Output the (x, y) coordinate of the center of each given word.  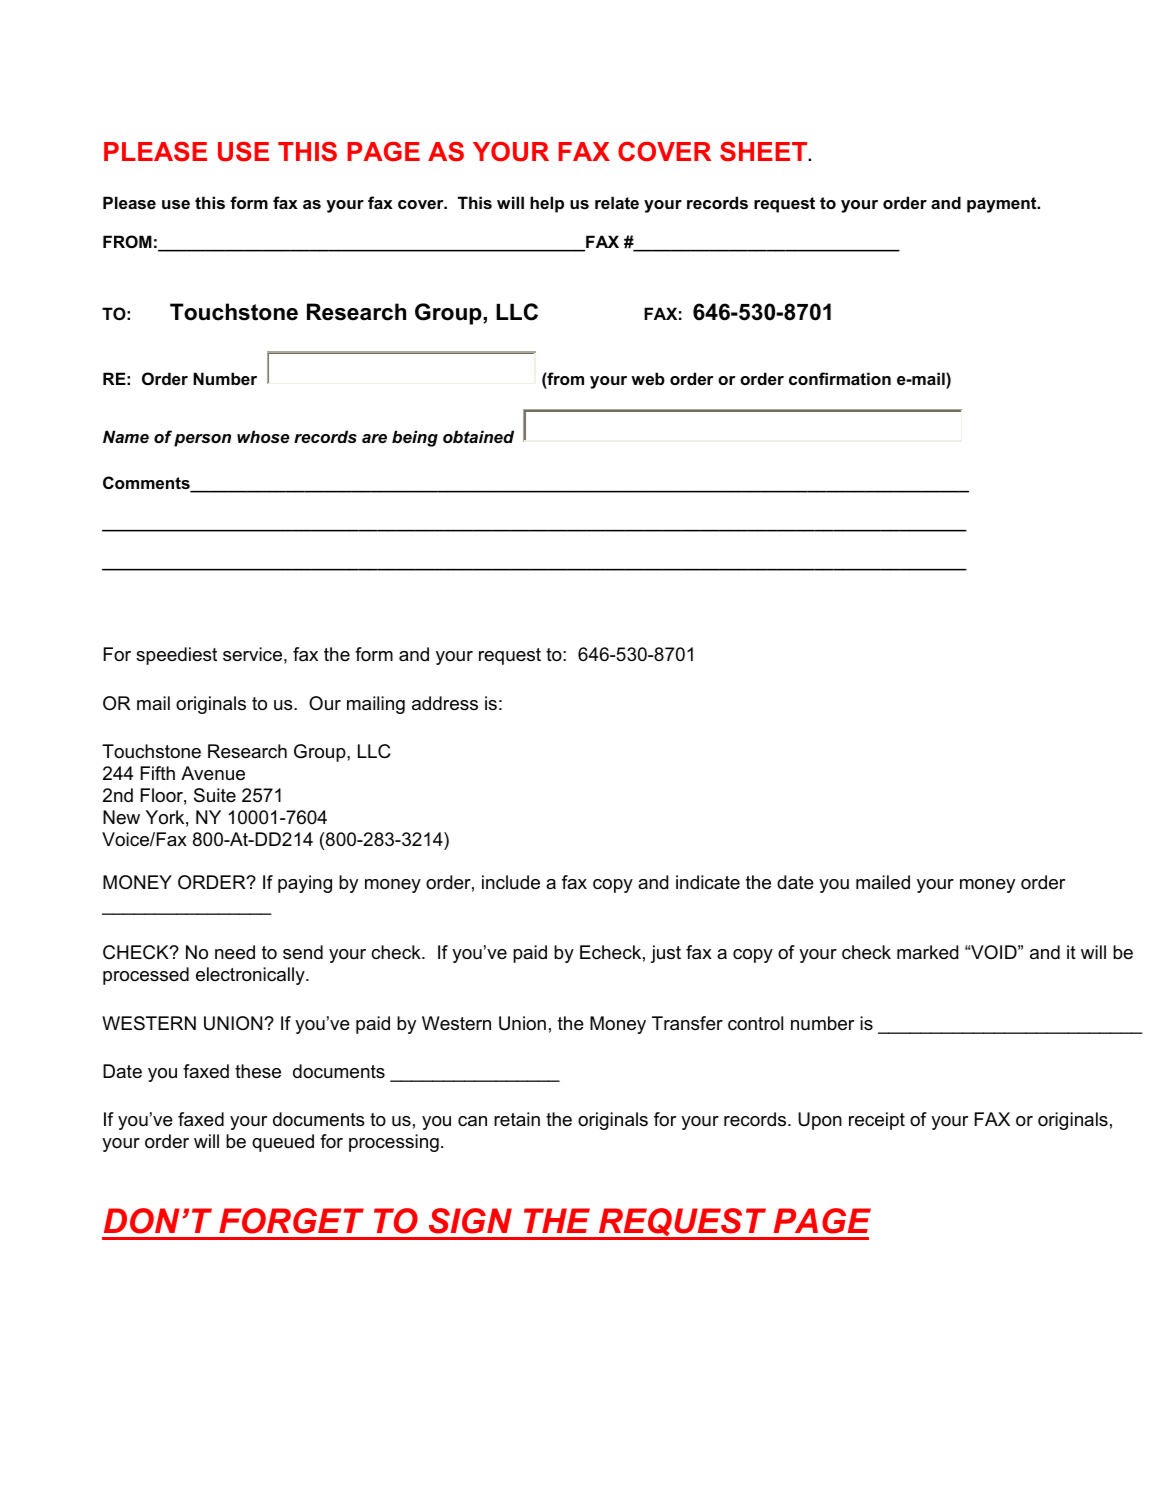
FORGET (291, 1221)
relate (617, 202)
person (202, 440)
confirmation (840, 378)
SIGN (470, 1221)
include (511, 882)
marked (927, 952)
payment (1003, 205)
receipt (877, 1121)
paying (305, 884)
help (547, 204)
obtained (478, 436)
